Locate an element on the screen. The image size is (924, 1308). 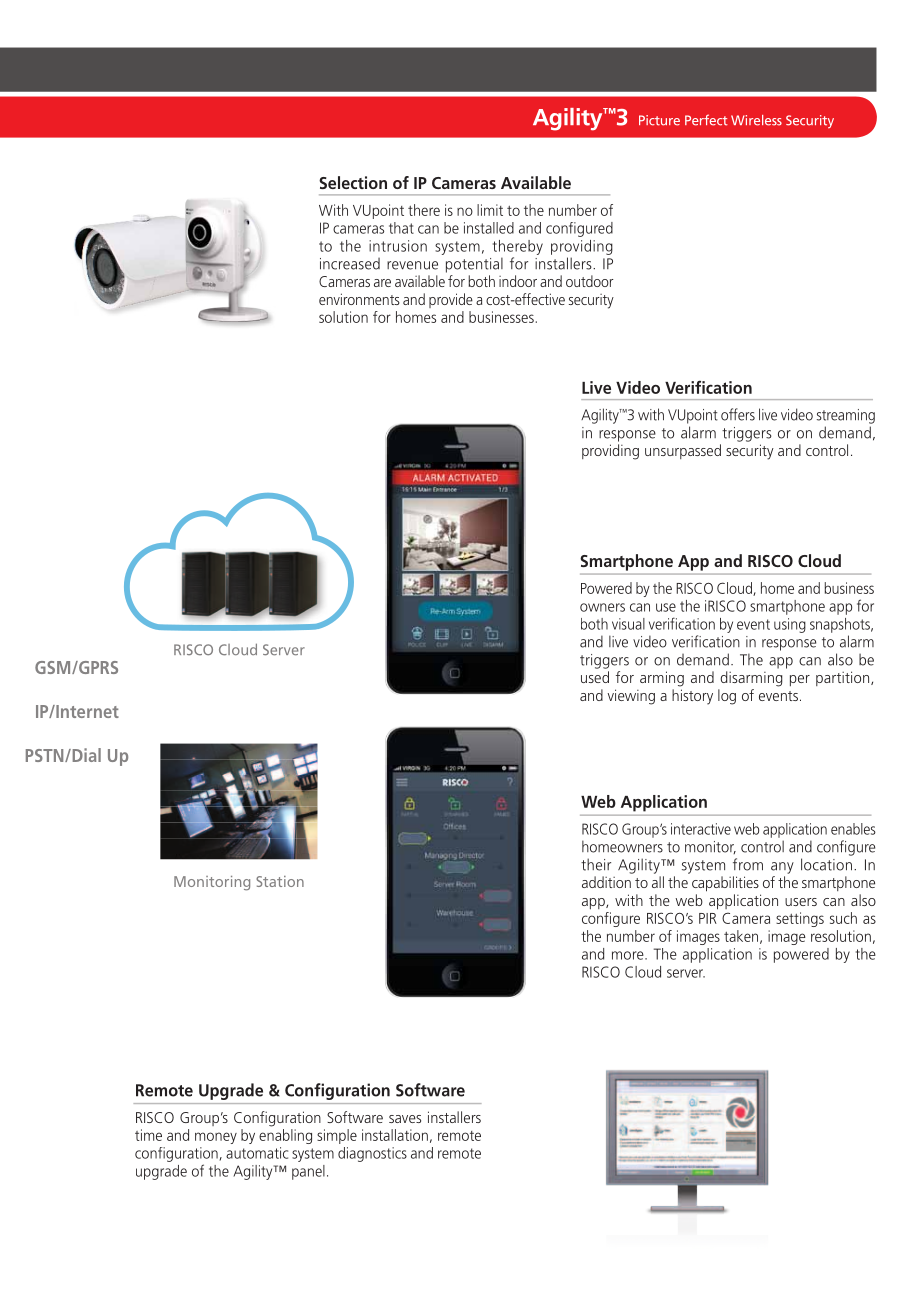
Selection is located at coordinates (353, 182).
